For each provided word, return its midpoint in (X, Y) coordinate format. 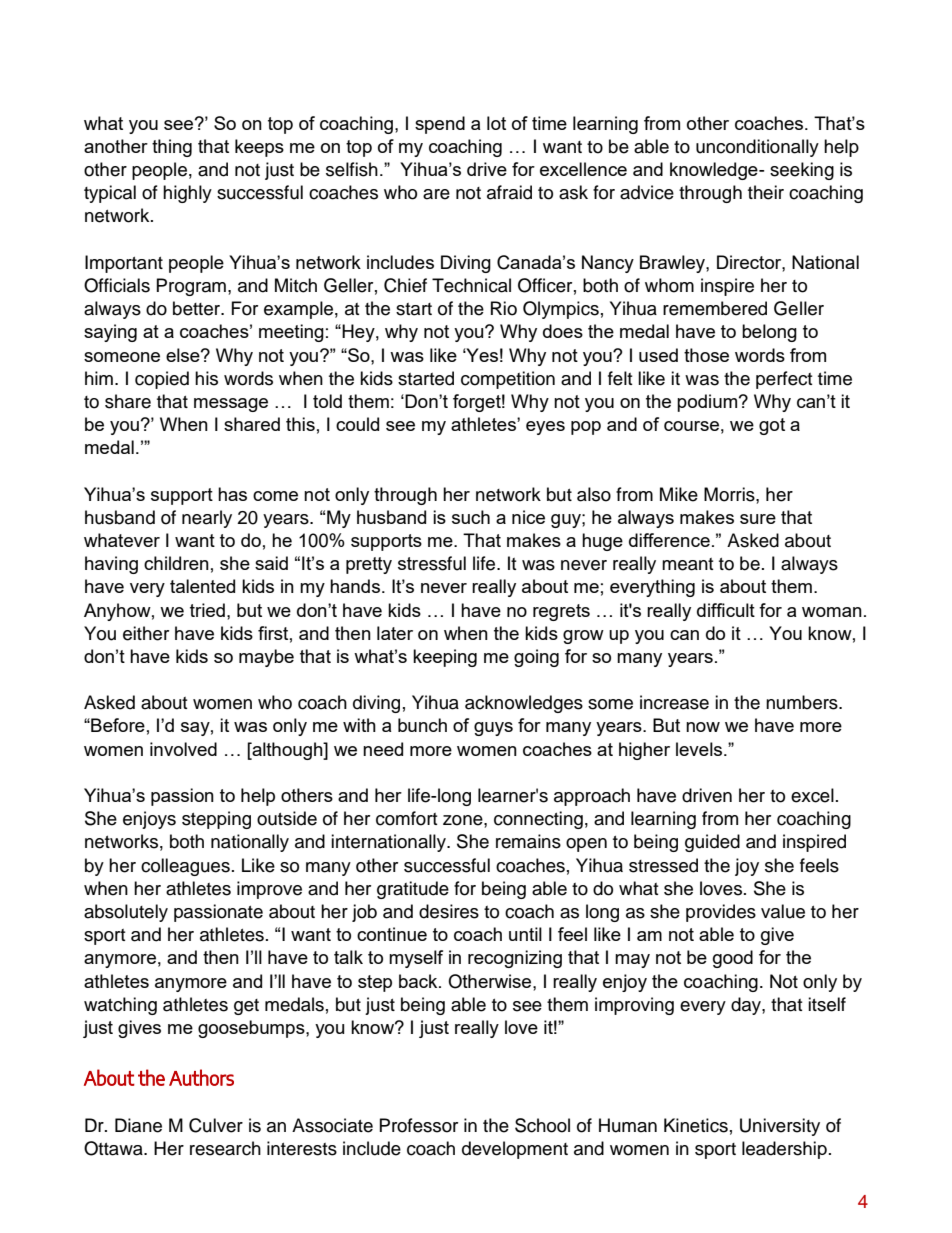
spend (440, 125)
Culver (216, 1125)
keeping (445, 658)
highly (187, 194)
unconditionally (757, 148)
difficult (726, 610)
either (146, 633)
